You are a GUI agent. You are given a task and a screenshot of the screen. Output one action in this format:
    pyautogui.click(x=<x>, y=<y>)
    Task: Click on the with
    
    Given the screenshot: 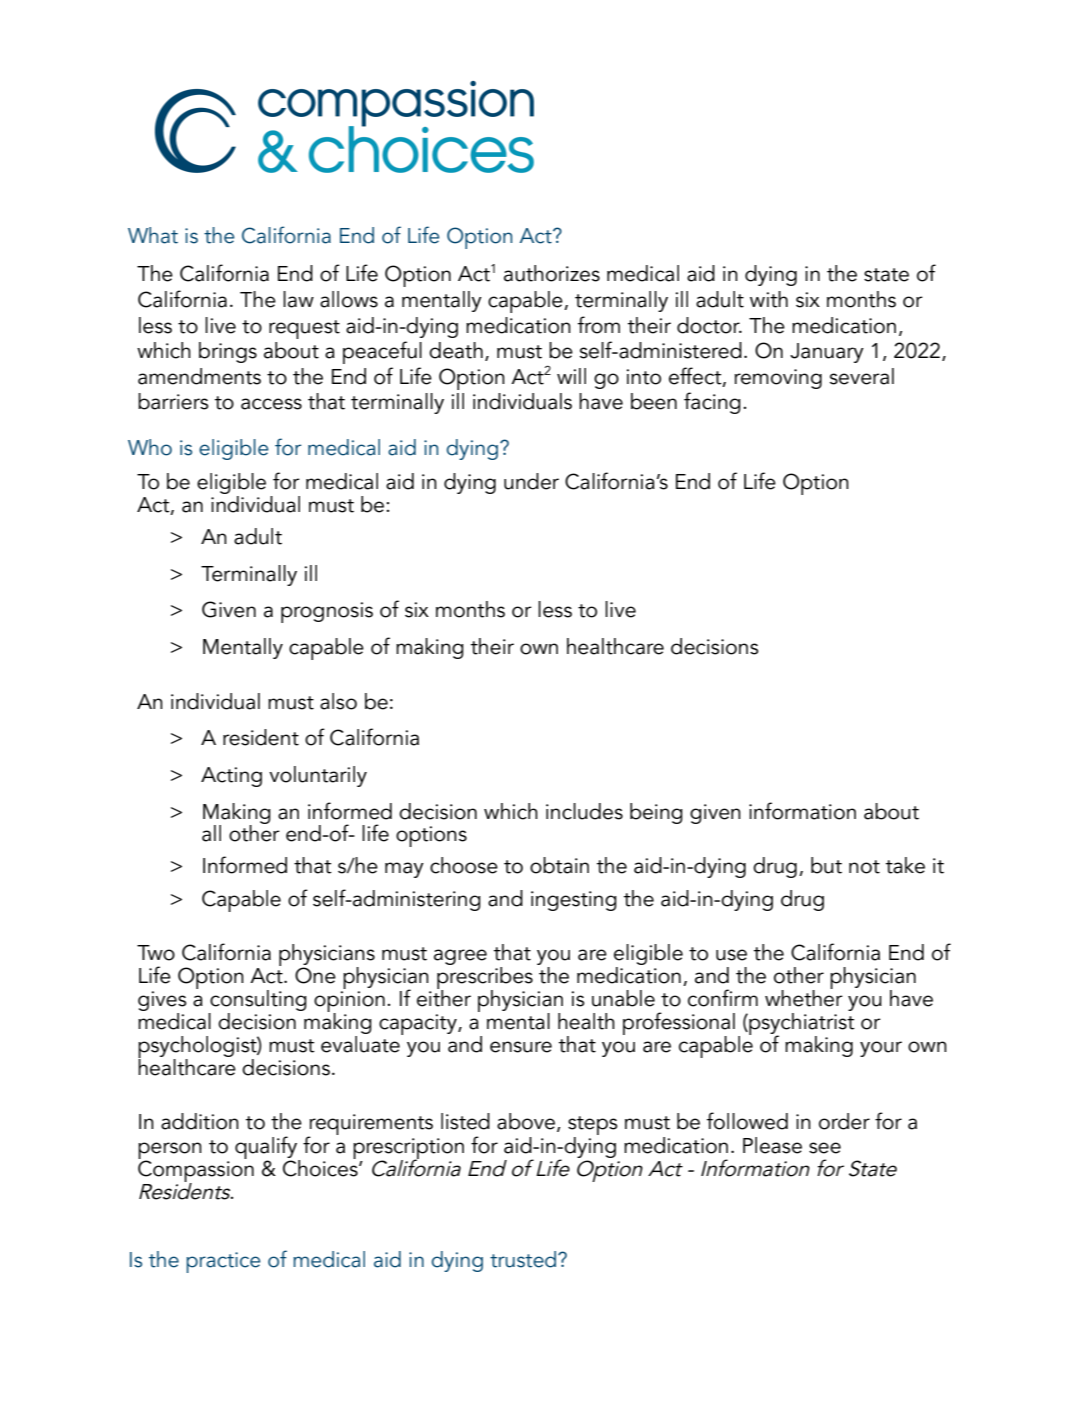 What is the action you would take?
    pyautogui.click(x=769, y=299)
